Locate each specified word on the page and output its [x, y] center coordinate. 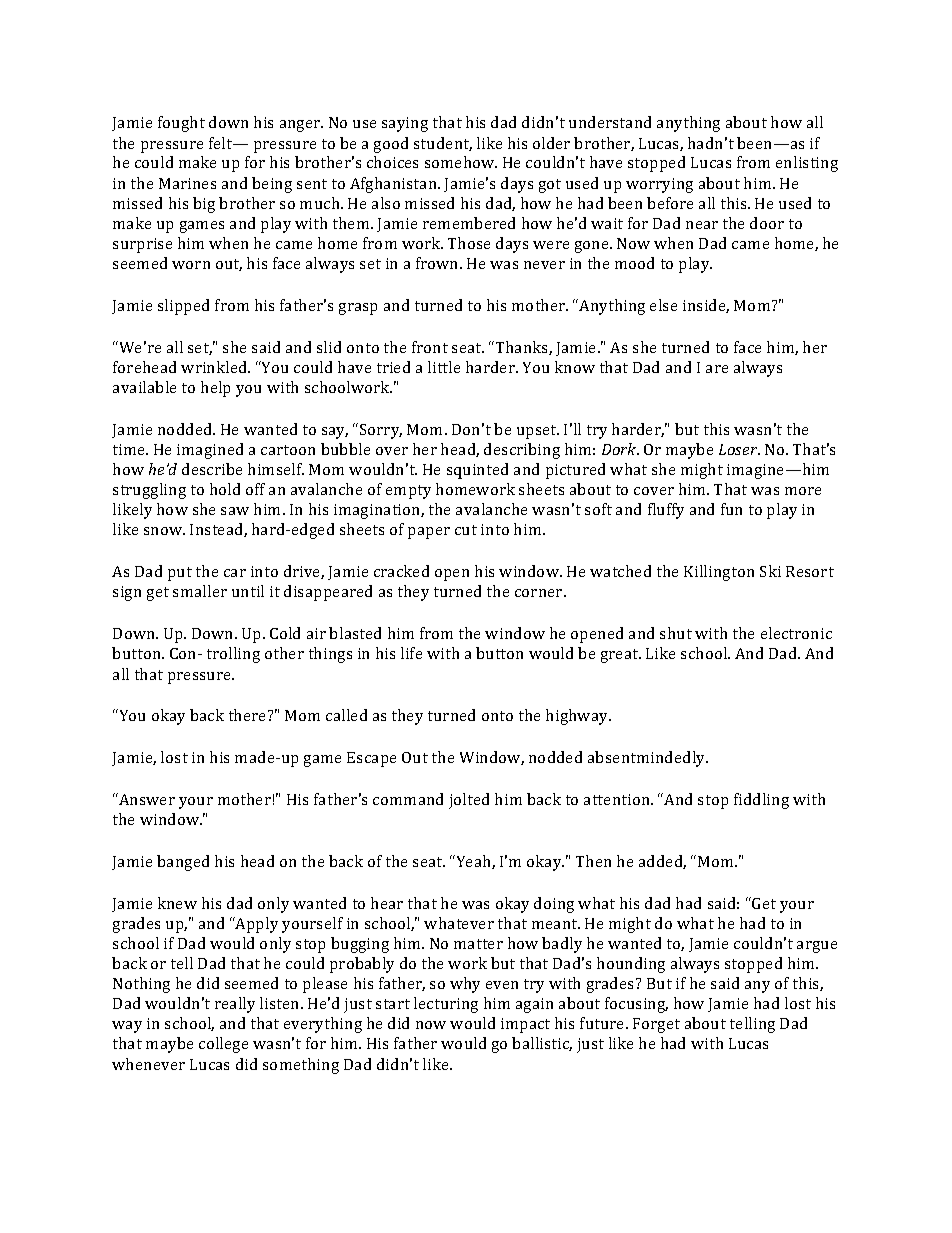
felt [222, 143]
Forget [656, 1025]
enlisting [807, 164]
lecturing [446, 1005]
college [223, 1045]
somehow [461, 162]
